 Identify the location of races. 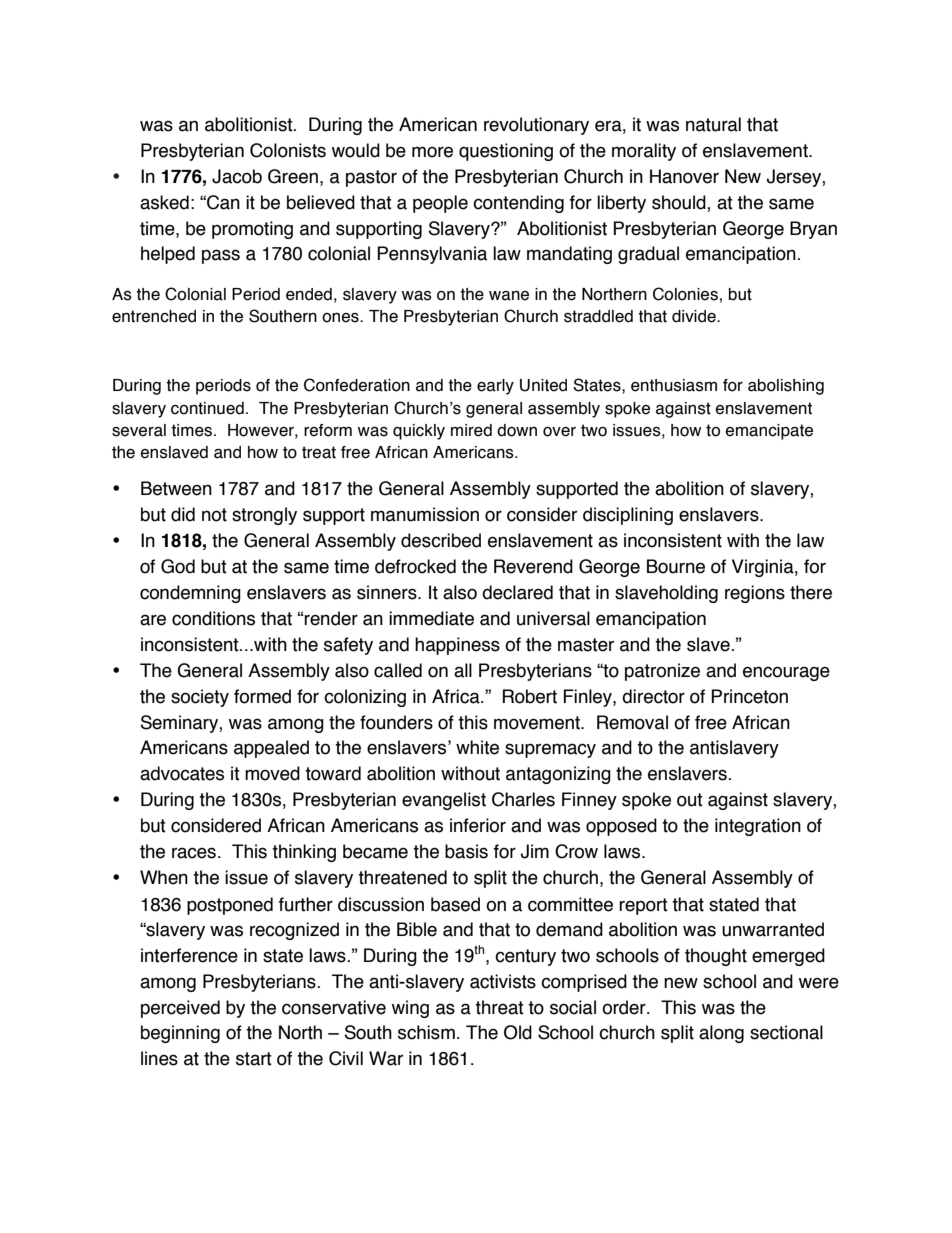
(194, 853).
